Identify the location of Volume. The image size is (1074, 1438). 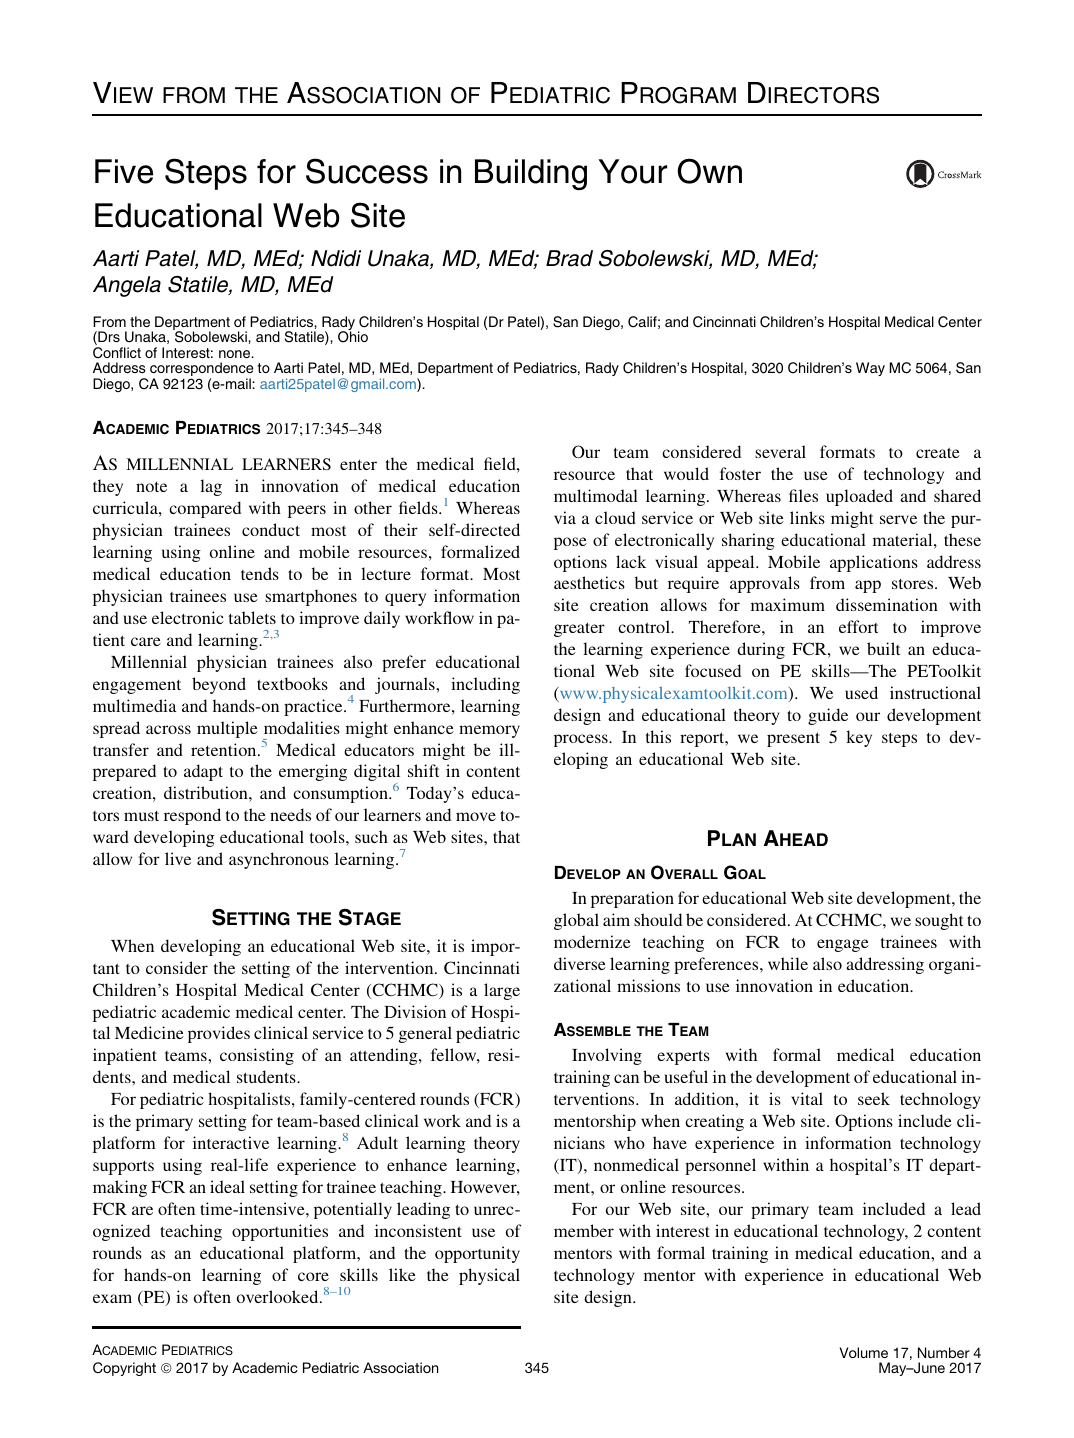
(864, 1352).
